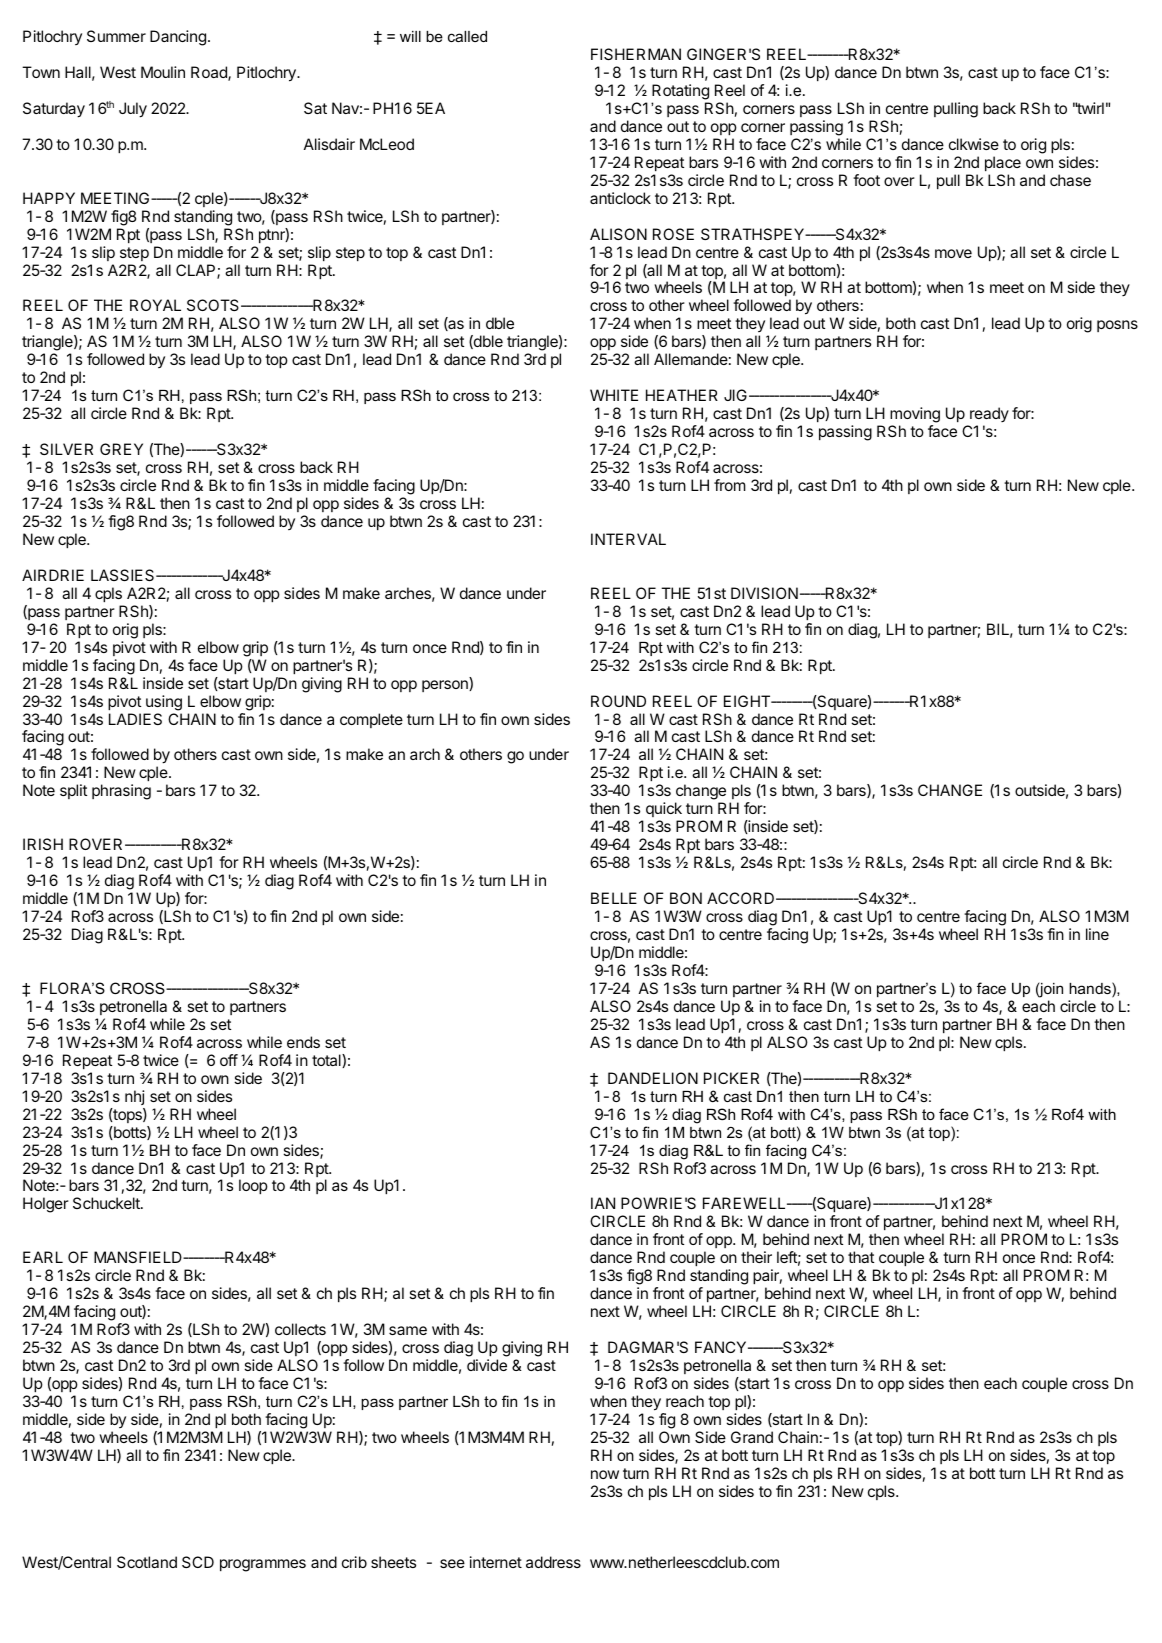 The width and height of the document is (1162, 1643). I want to click on GREY, so click(121, 449).
